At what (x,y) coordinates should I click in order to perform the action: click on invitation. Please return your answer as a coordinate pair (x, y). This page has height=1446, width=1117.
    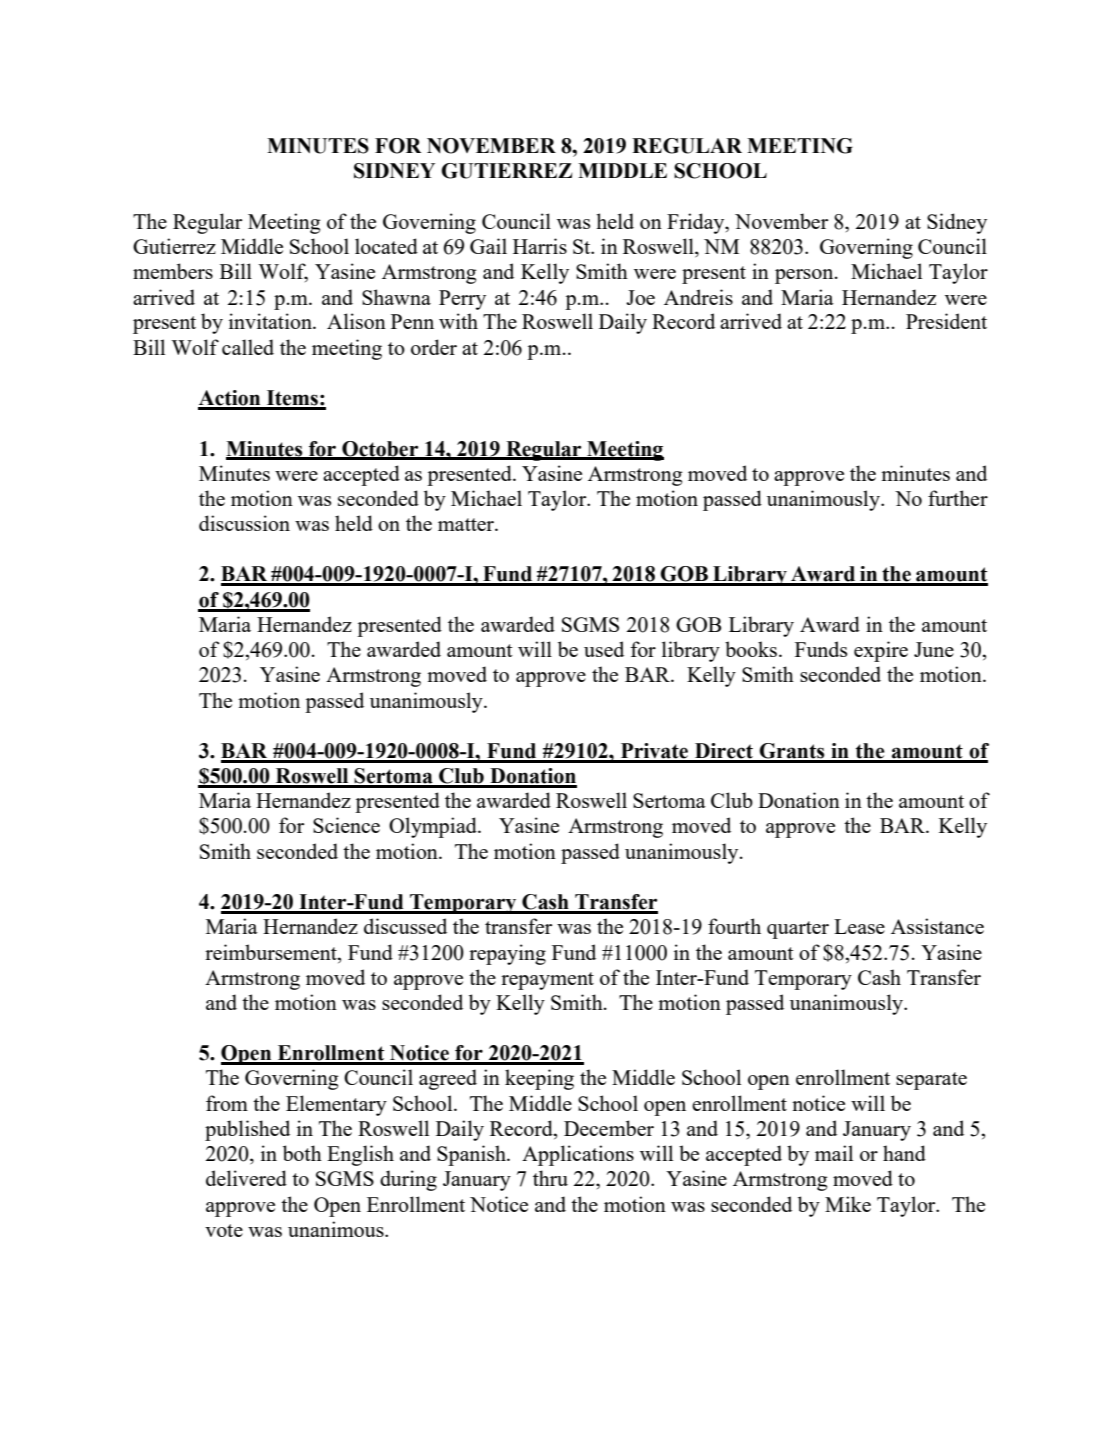
    Looking at the image, I should click on (271, 321).
